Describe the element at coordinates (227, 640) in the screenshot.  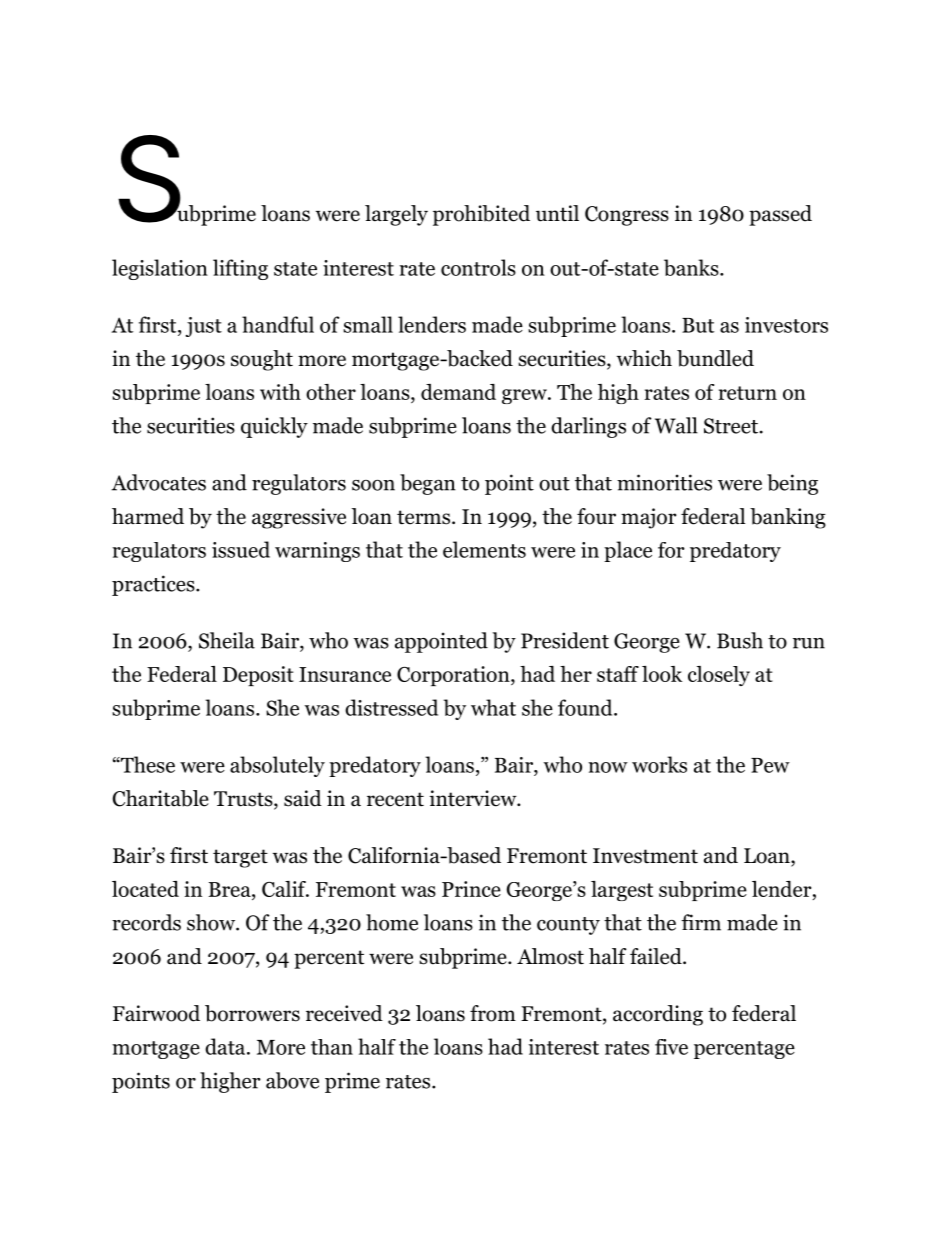
I see `Sheila` at that location.
